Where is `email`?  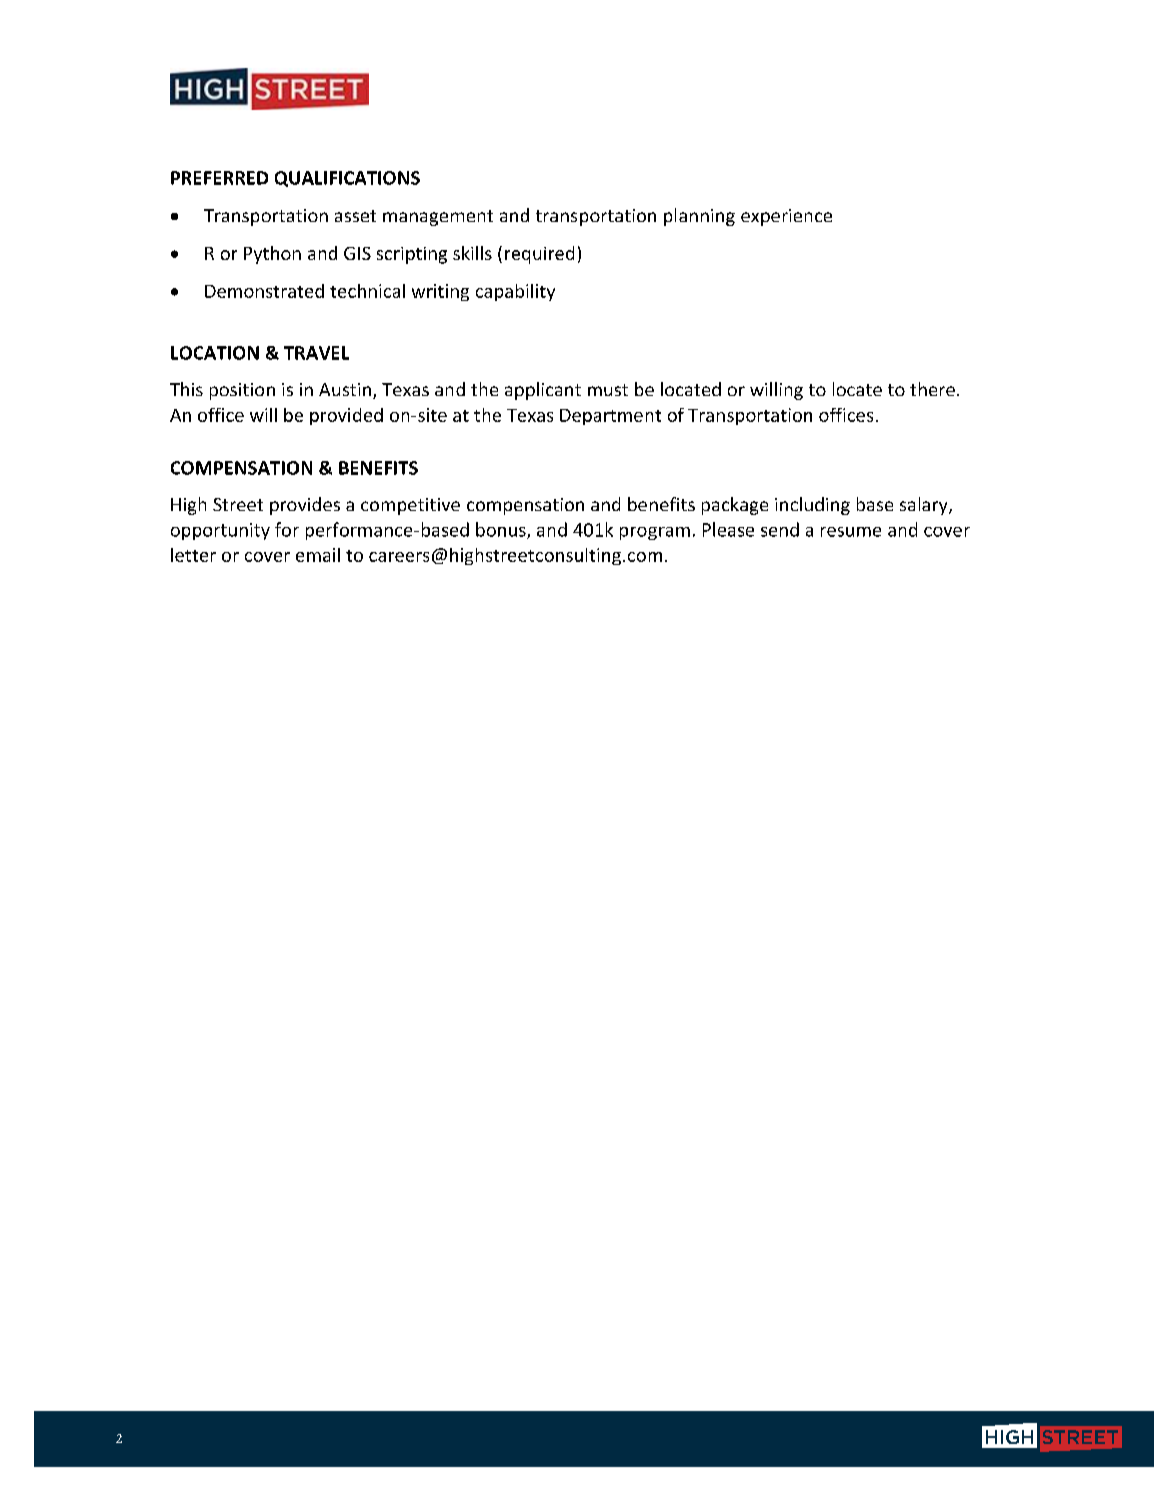 email is located at coordinates (318, 555).
